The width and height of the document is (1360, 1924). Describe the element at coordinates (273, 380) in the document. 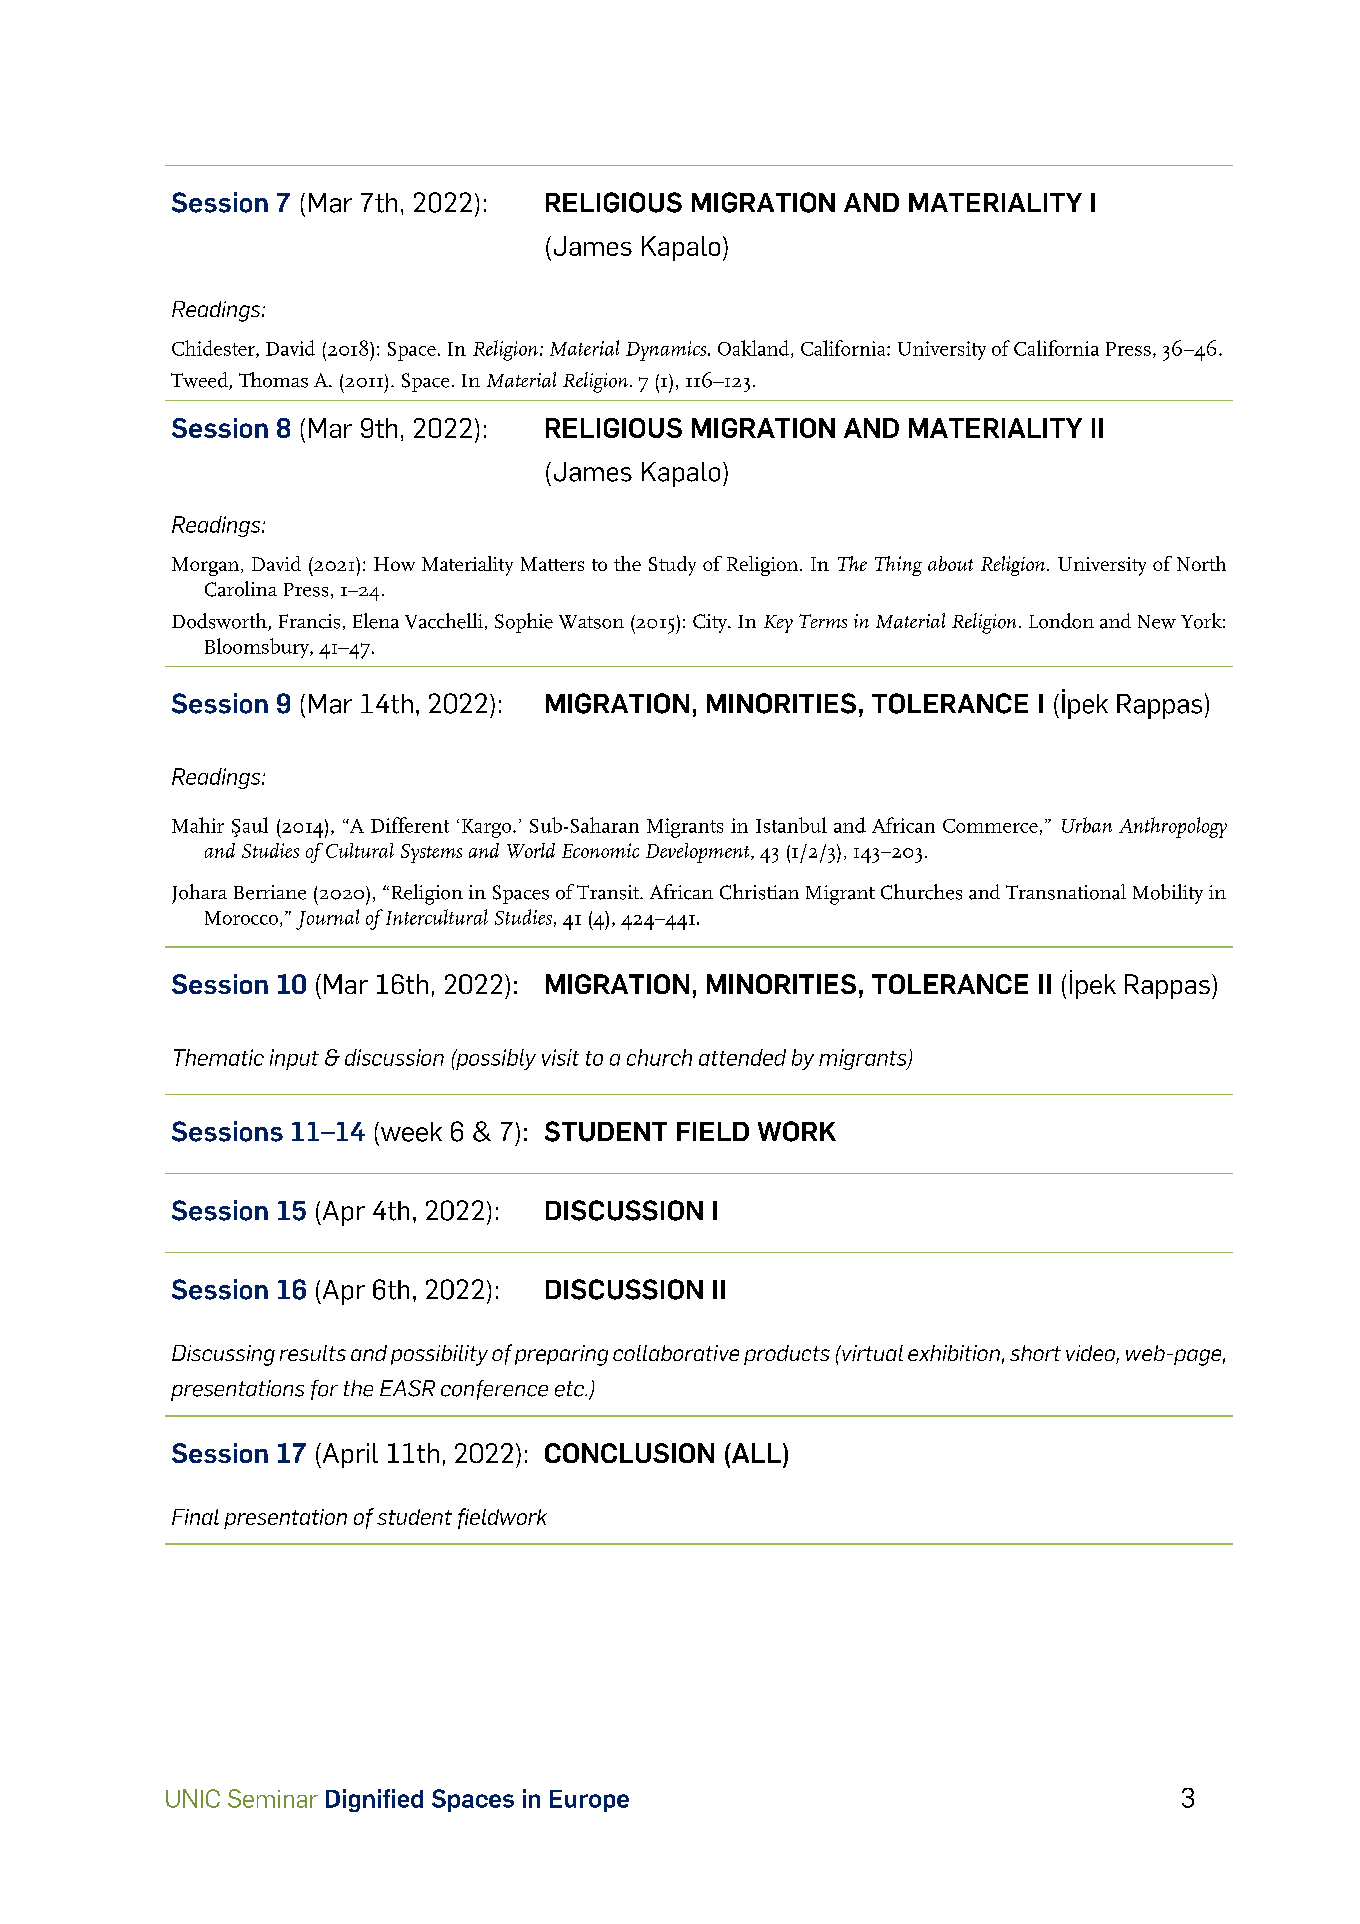

I see `Thomas` at that location.
